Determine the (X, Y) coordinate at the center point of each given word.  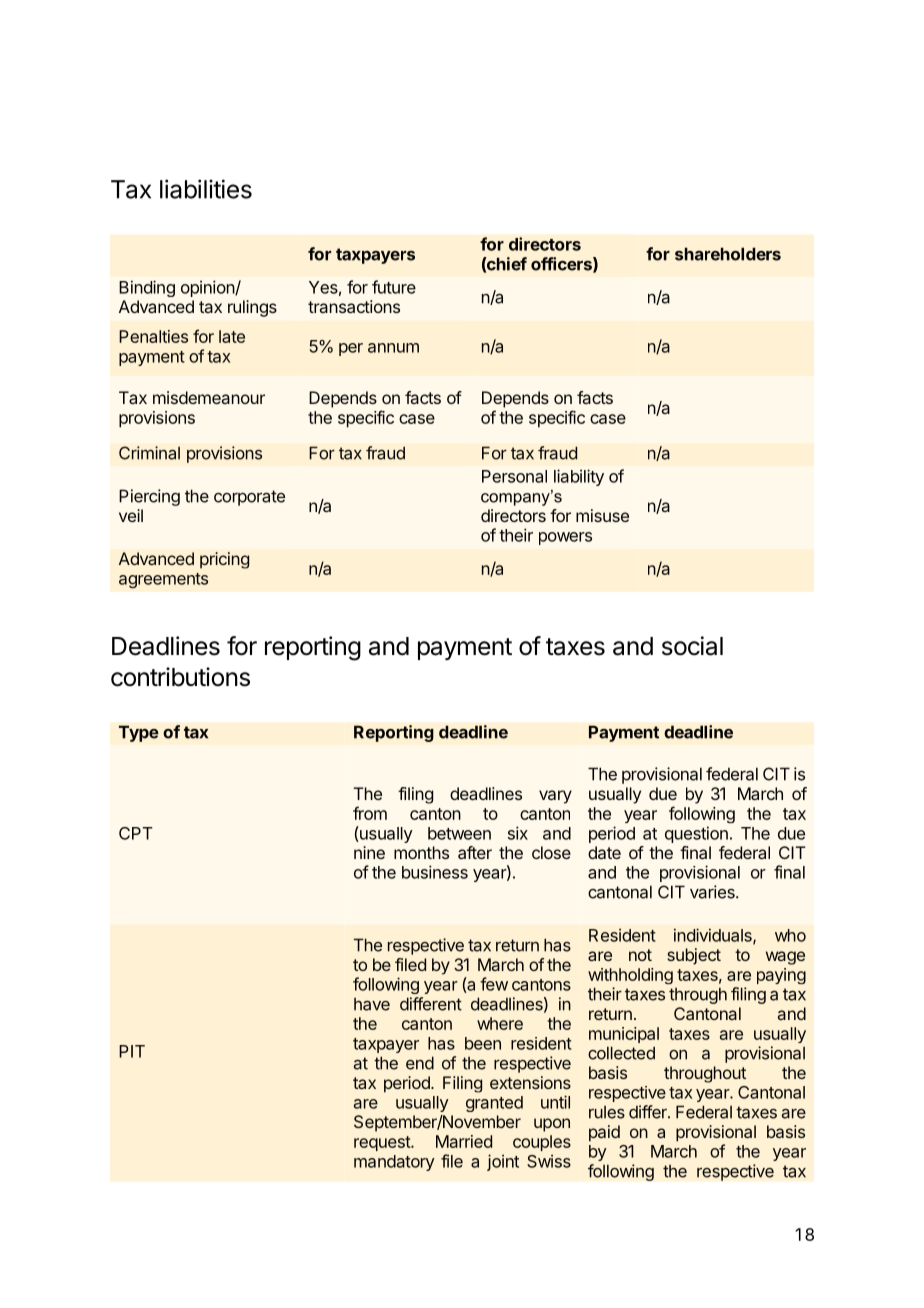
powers (565, 538)
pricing (224, 560)
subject (694, 956)
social (692, 646)
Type (139, 733)
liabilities (206, 189)
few (494, 984)
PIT (132, 1051)
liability (579, 477)
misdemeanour (209, 397)
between (459, 833)
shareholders (728, 254)
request (383, 1143)
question (696, 834)
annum (393, 348)
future (394, 287)
